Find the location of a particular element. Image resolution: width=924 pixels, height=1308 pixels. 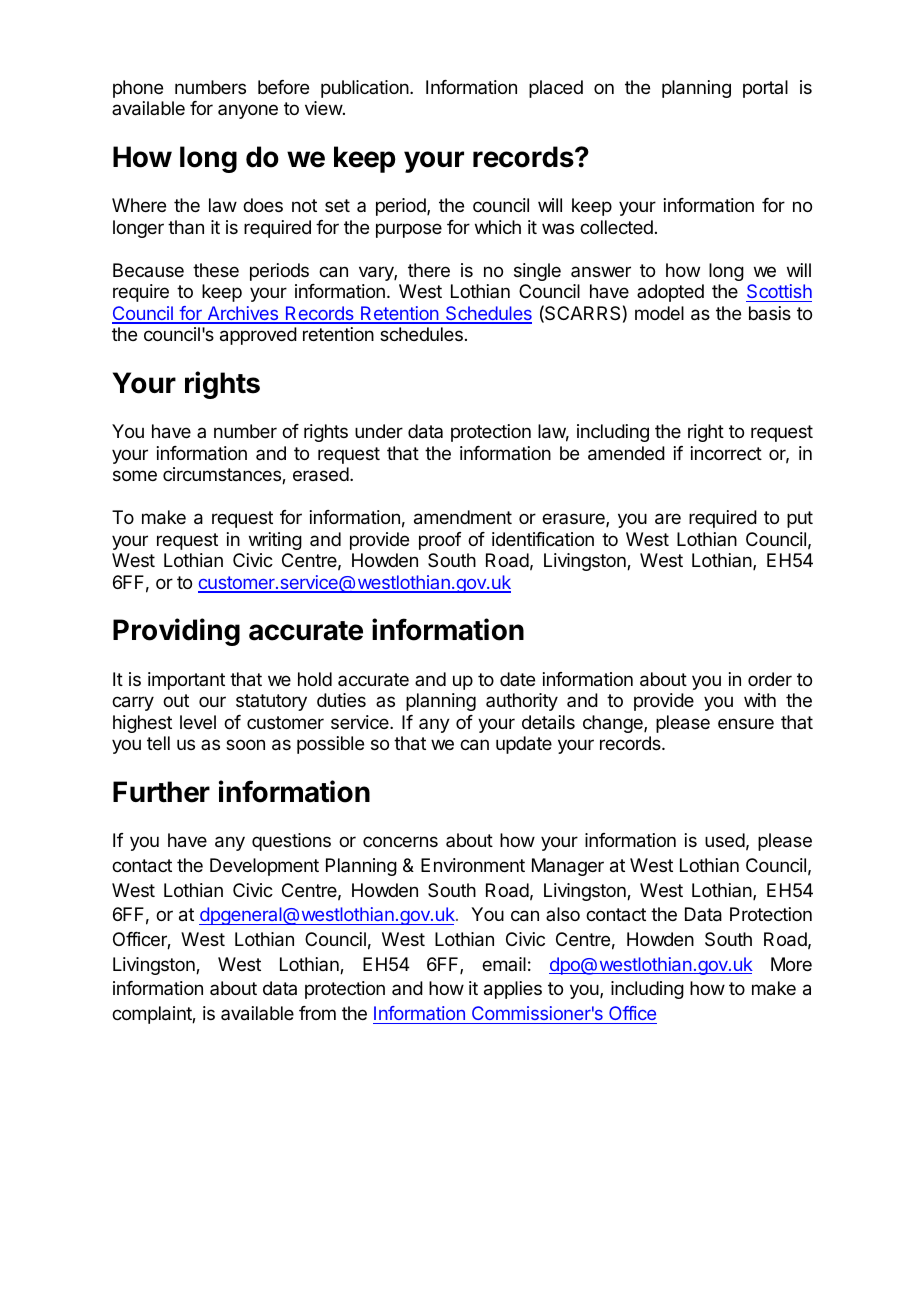

circumstances is located at coordinates (223, 475).
